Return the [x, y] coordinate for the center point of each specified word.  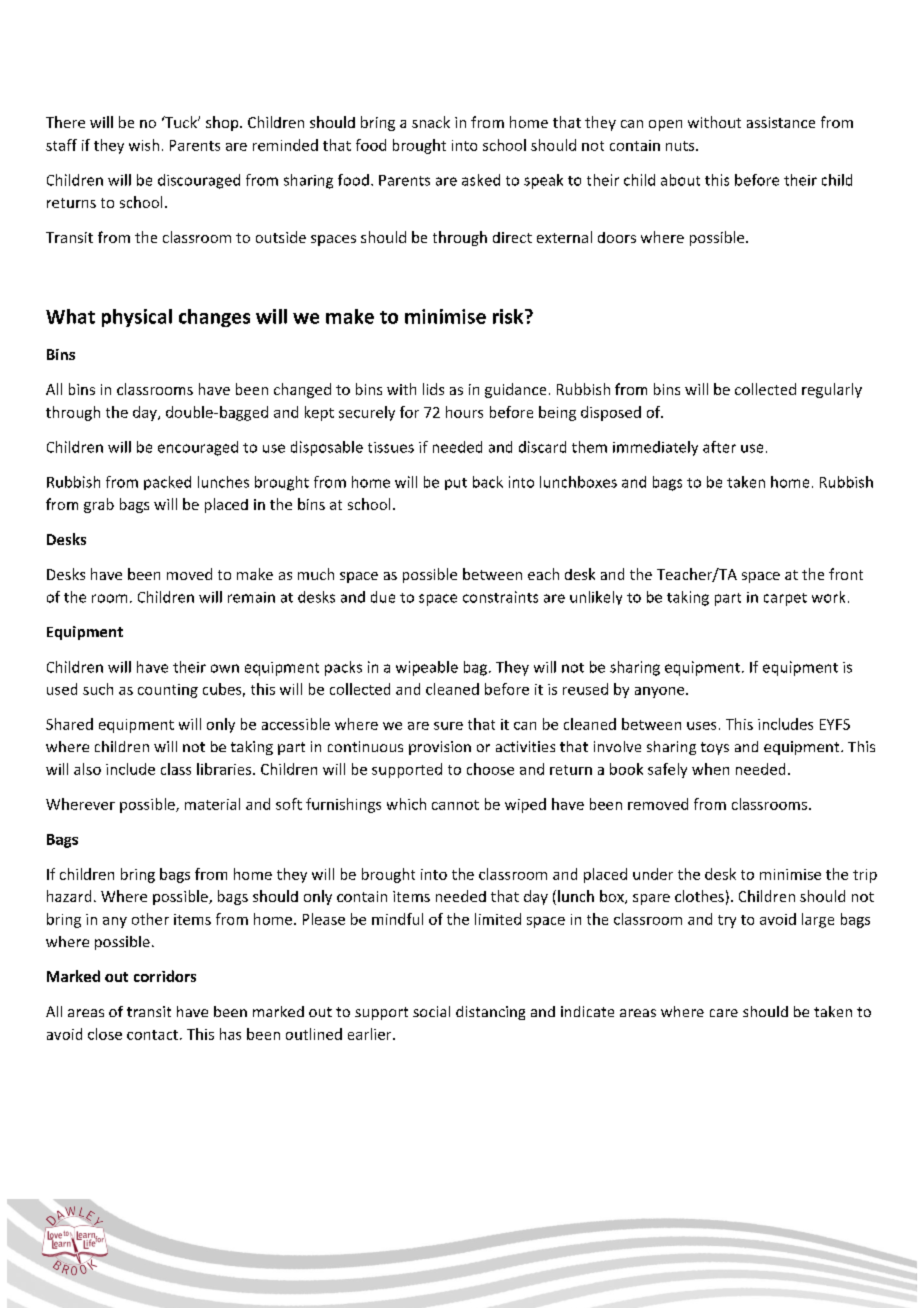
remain [251, 597]
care [724, 1013]
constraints [500, 597]
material [212, 804]
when [710, 769]
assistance [781, 122]
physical [137, 318]
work [828, 597]
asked [481, 180]
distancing [490, 1013]
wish [144, 145]
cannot [455, 805]
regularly [832, 390]
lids [433, 389]
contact [152, 1035]
